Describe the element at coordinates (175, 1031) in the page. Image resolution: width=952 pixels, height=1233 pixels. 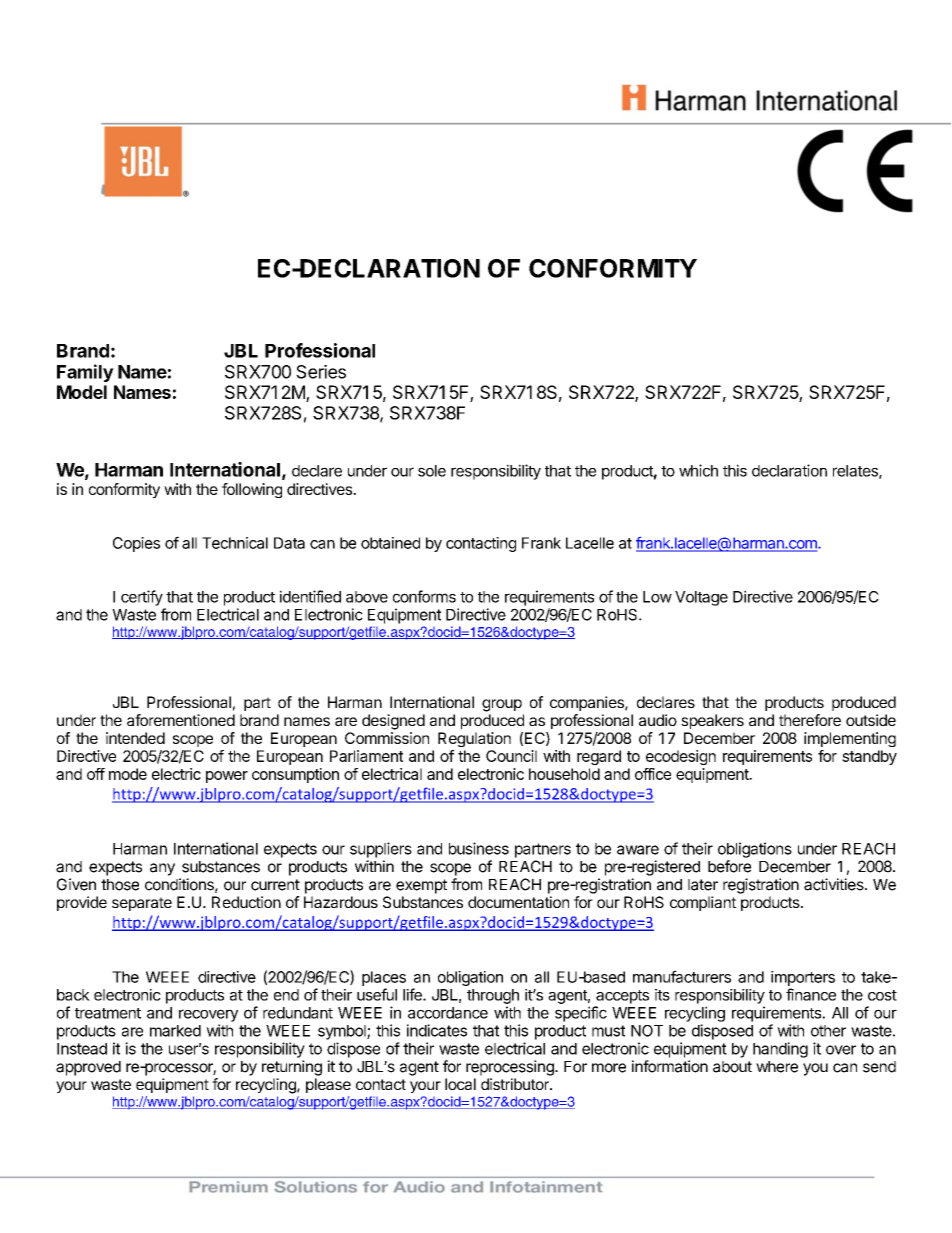
I see `marked` at that location.
